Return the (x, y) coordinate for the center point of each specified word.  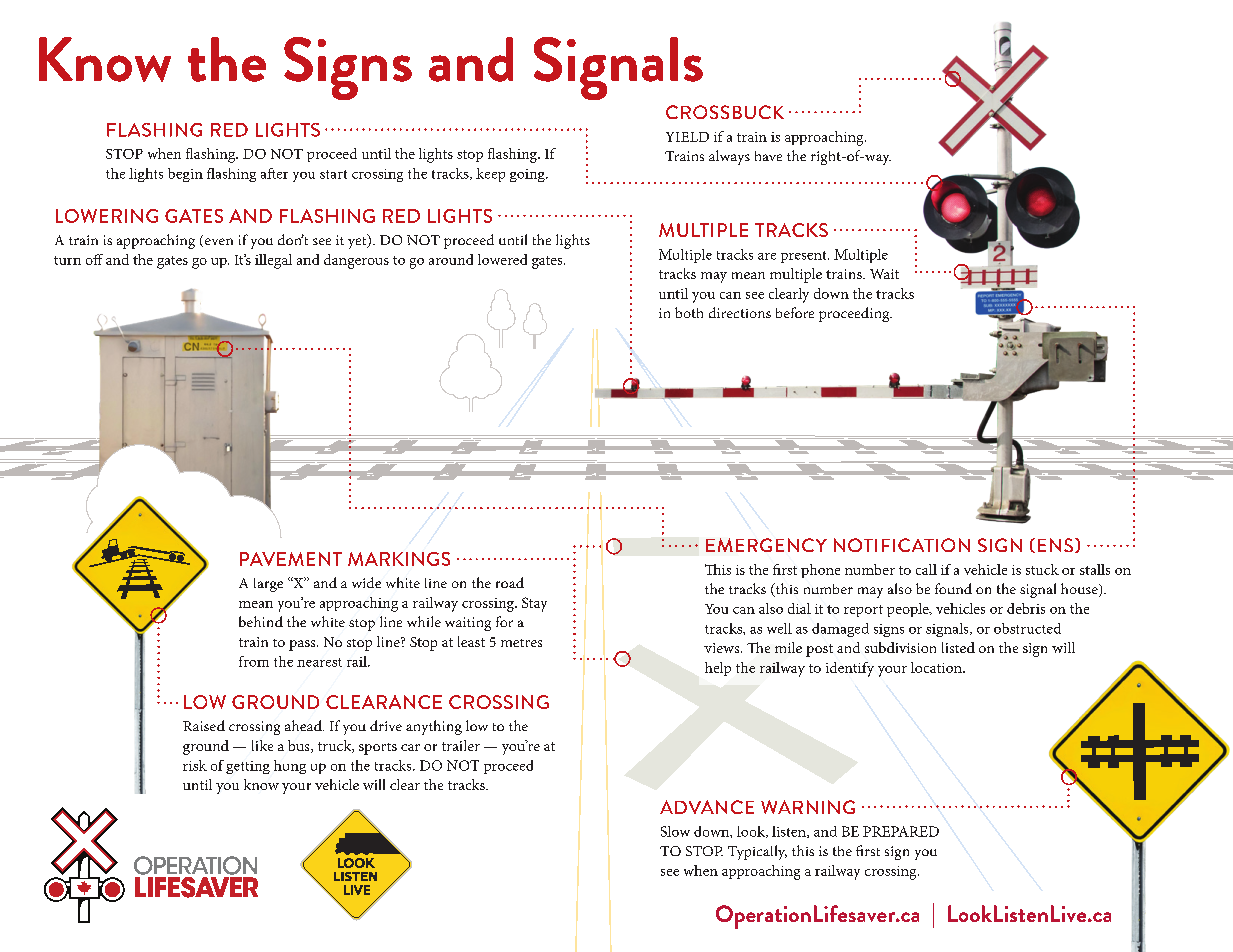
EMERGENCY (766, 545)
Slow (675, 831)
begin (185, 175)
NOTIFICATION (902, 545)
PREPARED (901, 831)
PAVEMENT (291, 559)
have (768, 156)
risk (195, 765)
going (528, 175)
